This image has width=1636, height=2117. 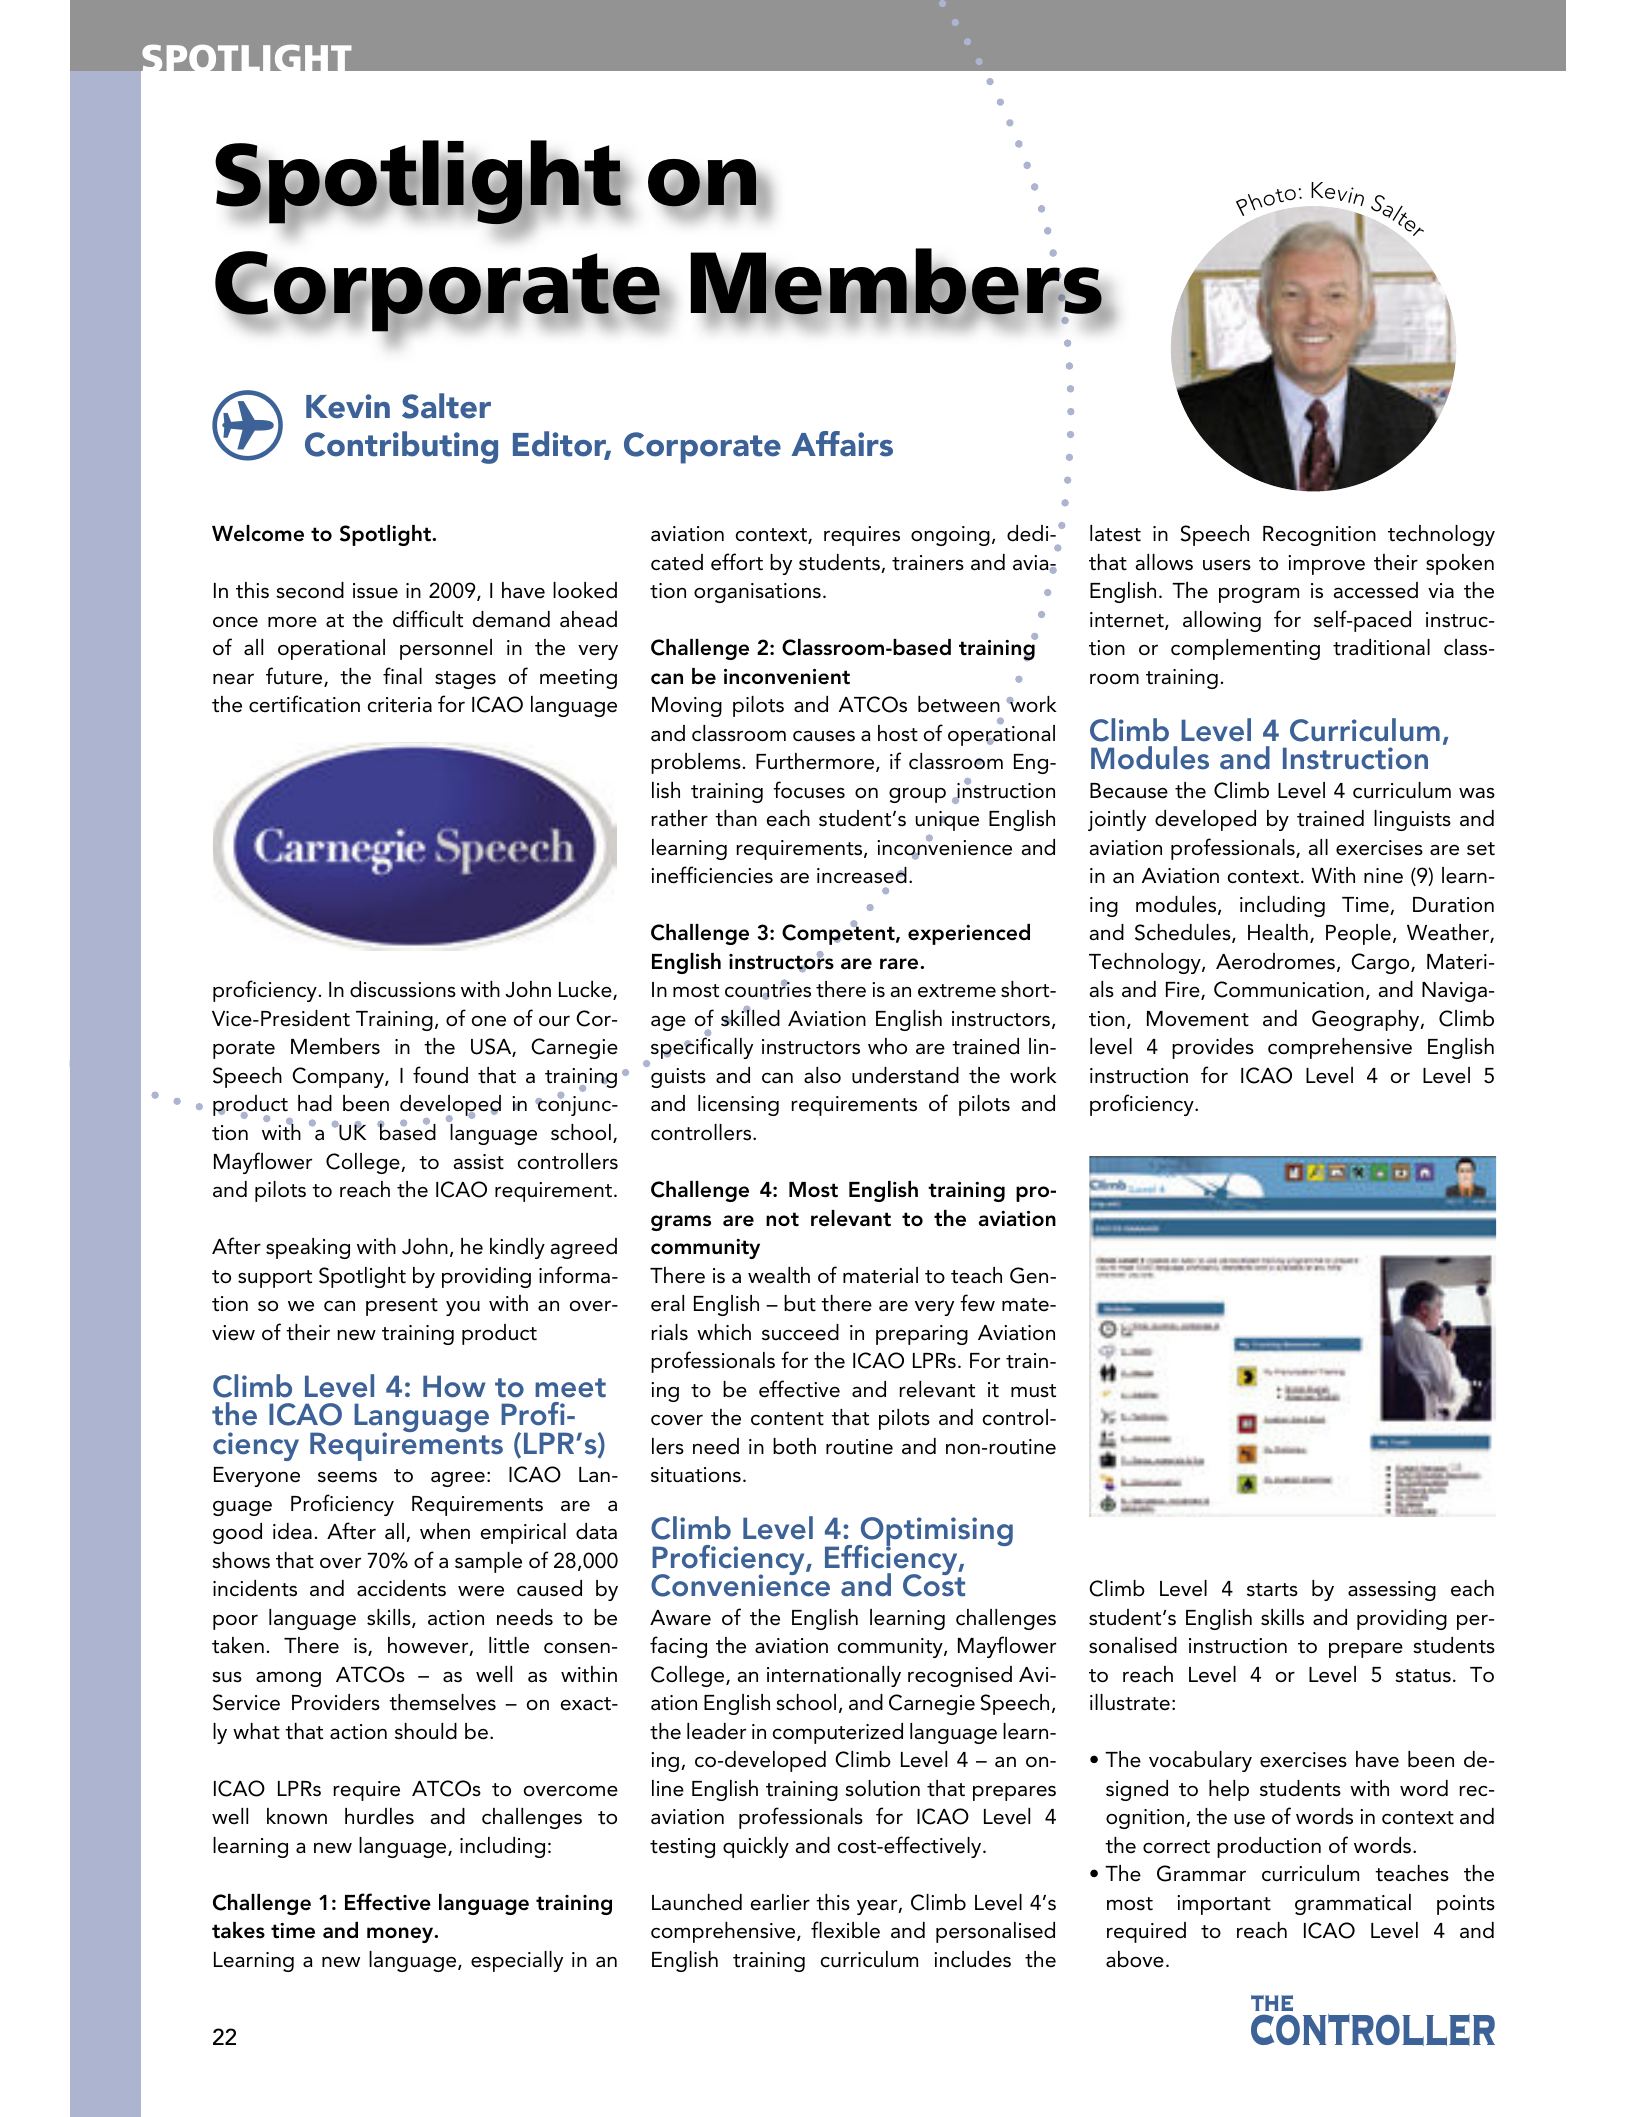 I want to click on improve, so click(x=1326, y=565).
